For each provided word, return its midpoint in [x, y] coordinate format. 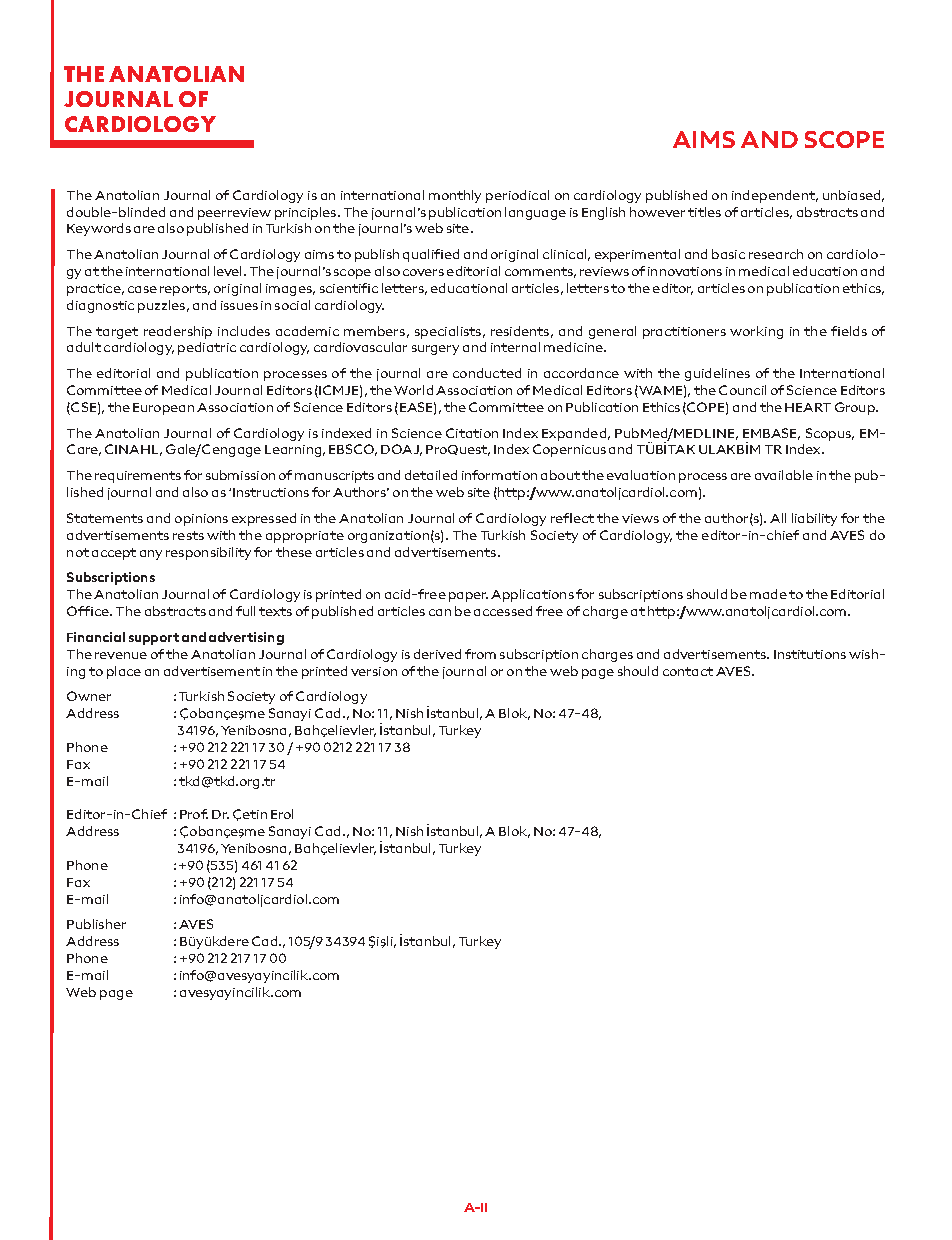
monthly [455, 196]
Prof [194, 814]
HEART [808, 407]
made [768, 594]
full [245, 611]
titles [704, 212]
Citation [472, 433]
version [374, 671]
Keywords [99, 229]
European [163, 409]
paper [468, 597]
